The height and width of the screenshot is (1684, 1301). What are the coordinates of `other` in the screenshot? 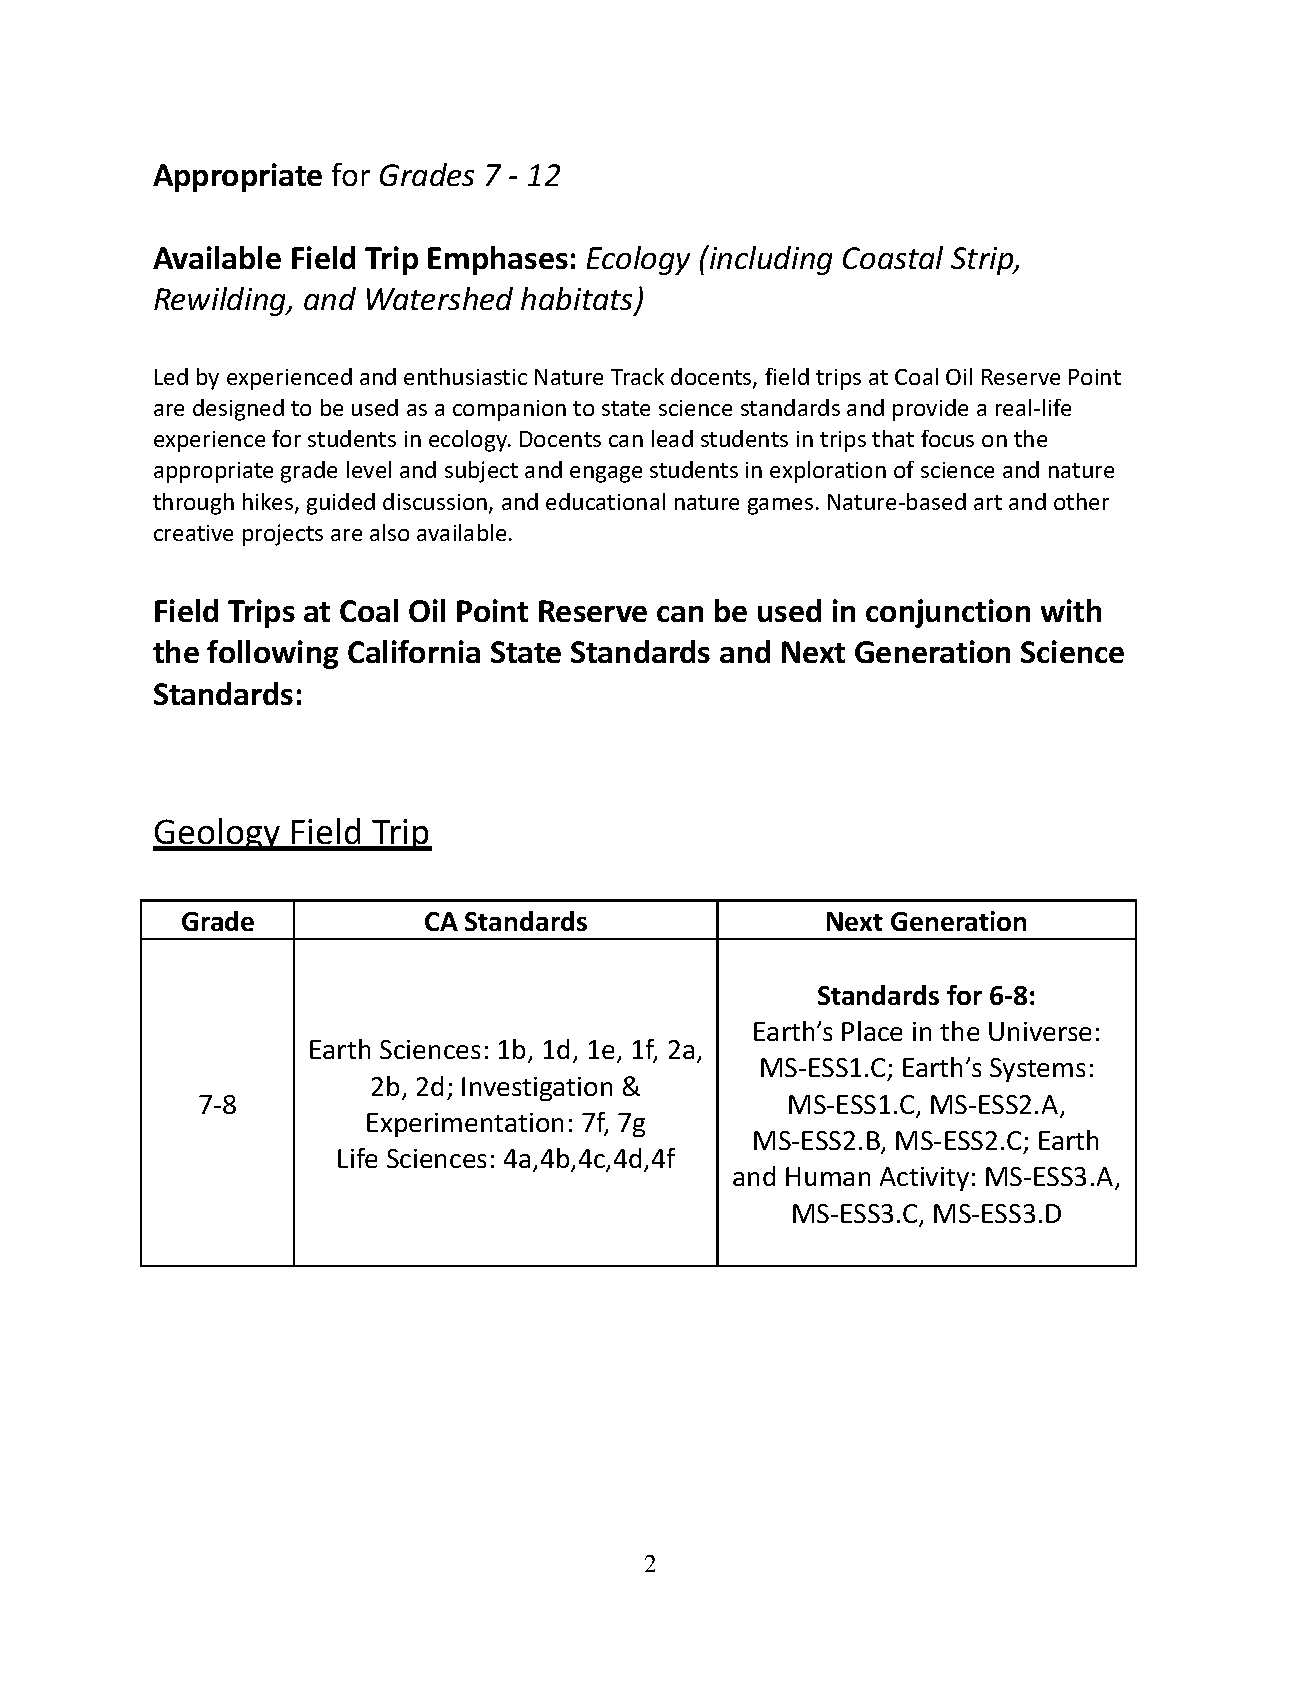 It's located at (1081, 501).
